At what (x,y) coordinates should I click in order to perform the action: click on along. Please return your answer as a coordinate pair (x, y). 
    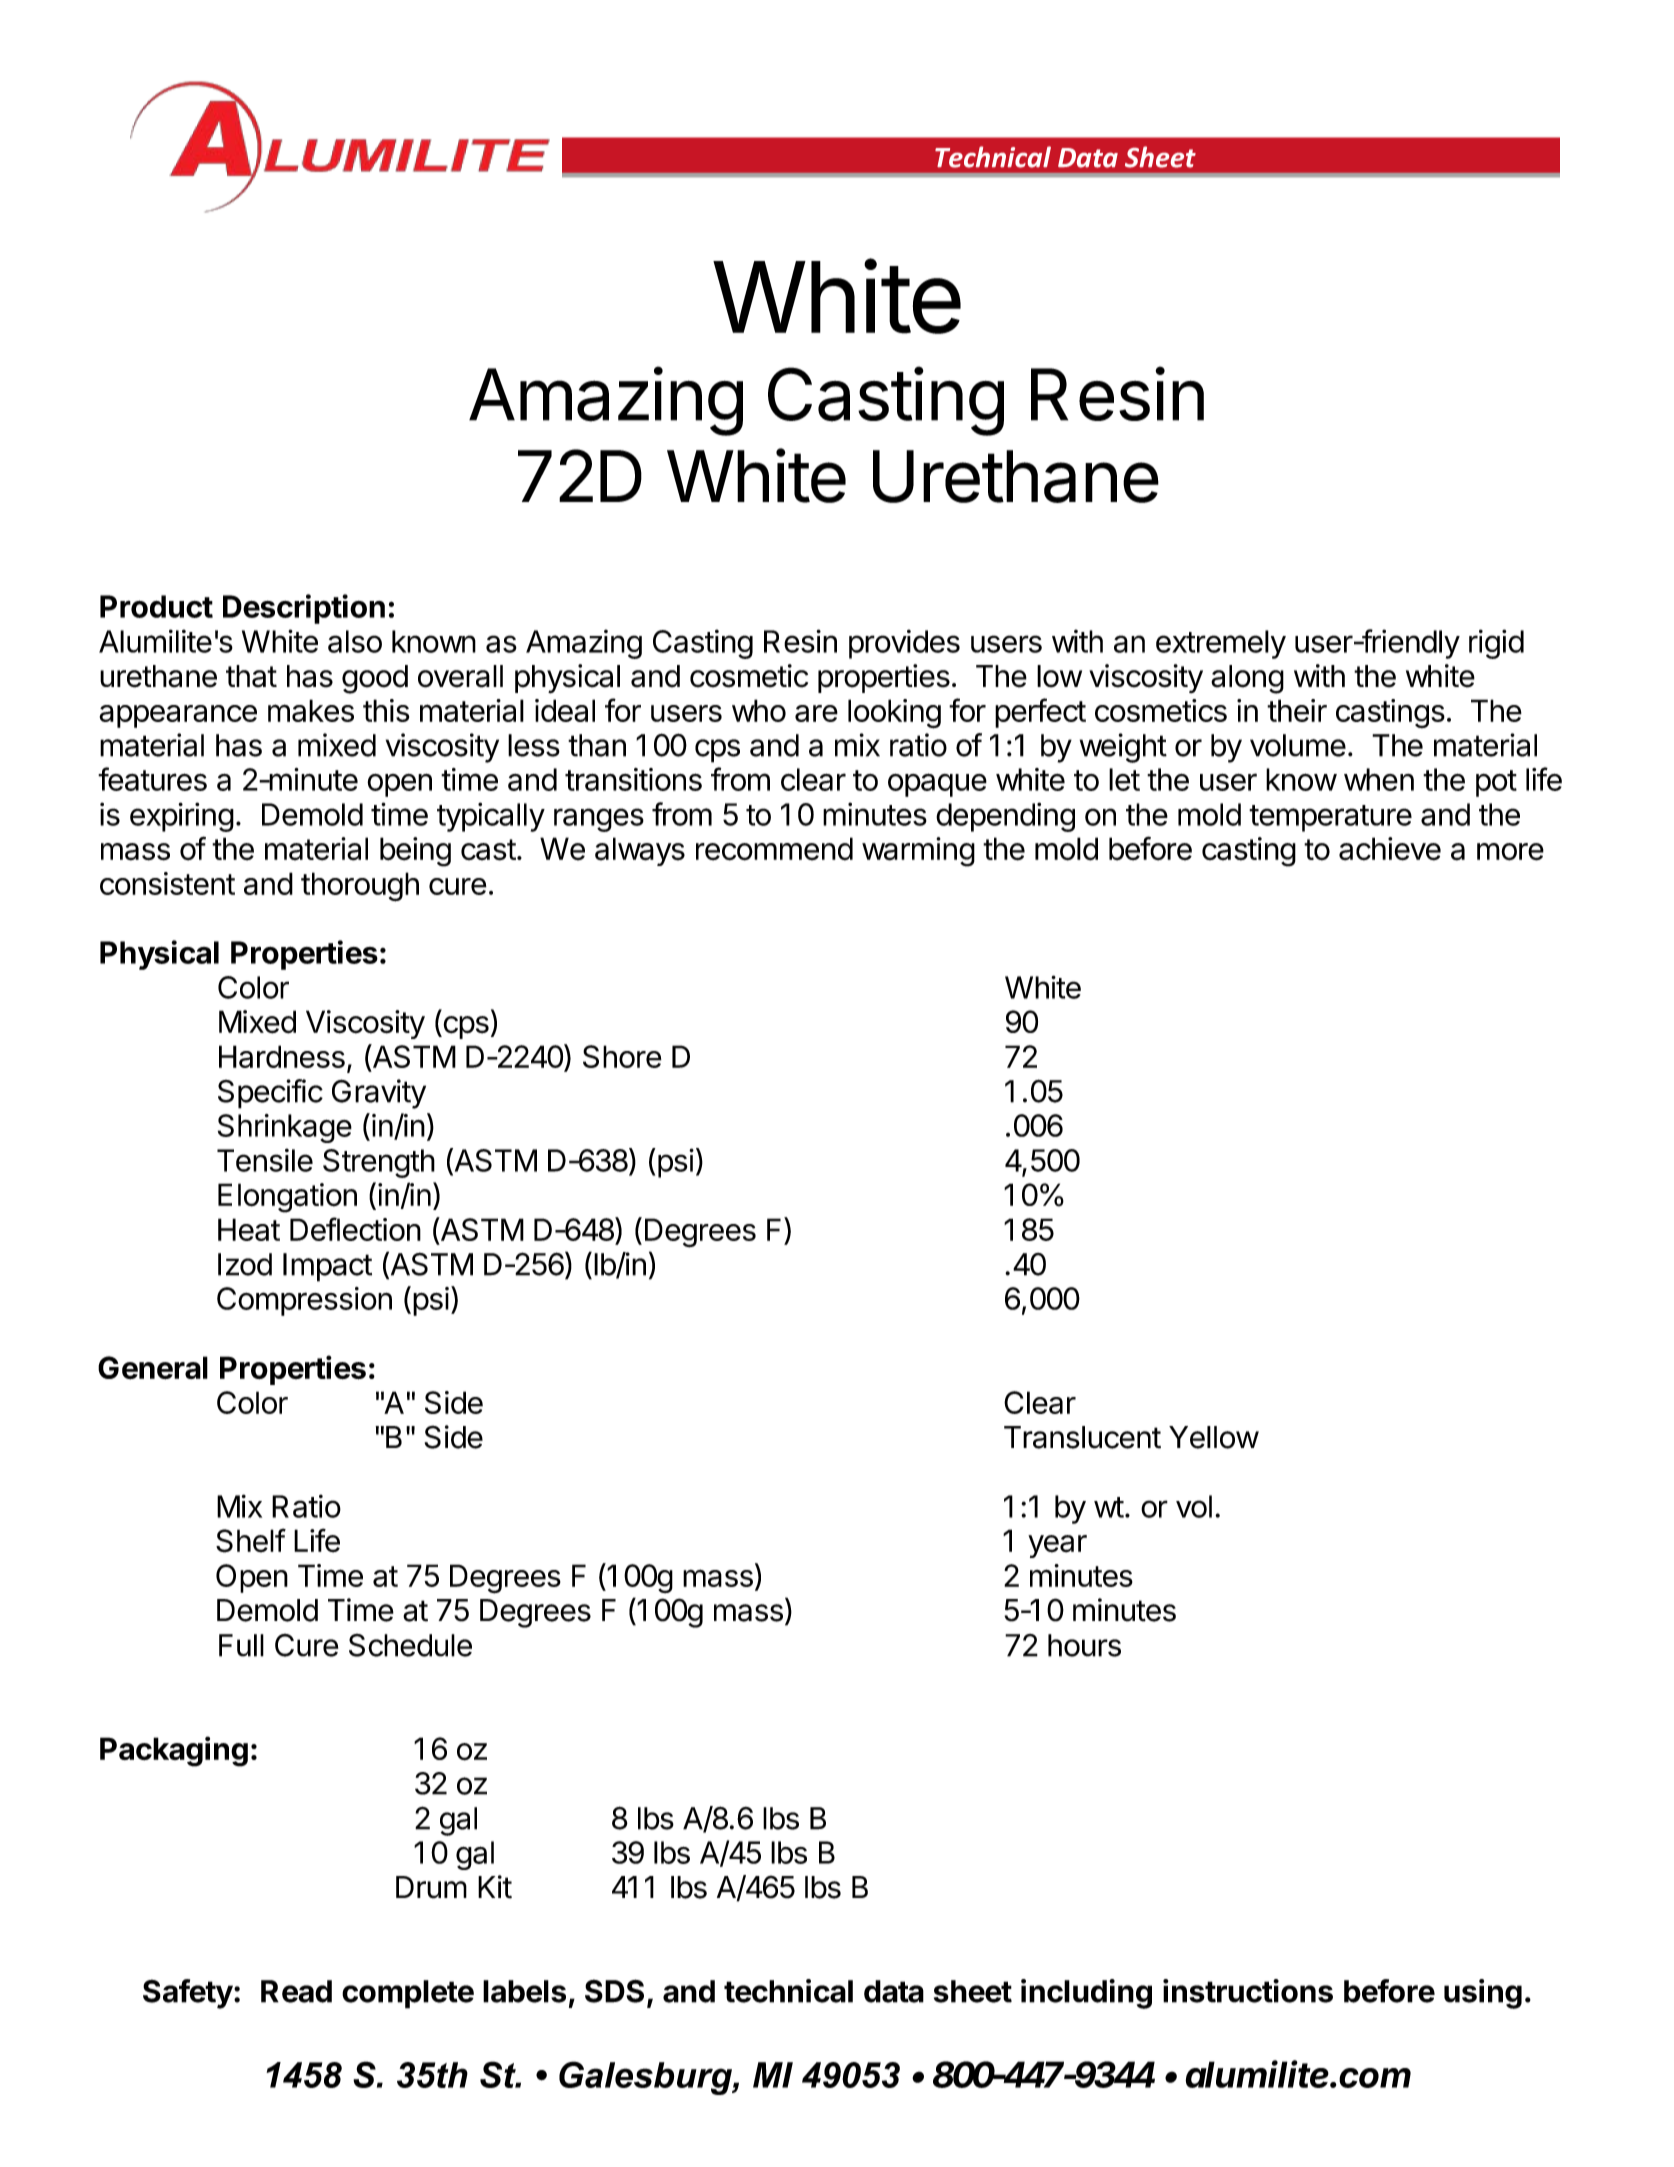
    Looking at the image, I should click on (1247, 679).
